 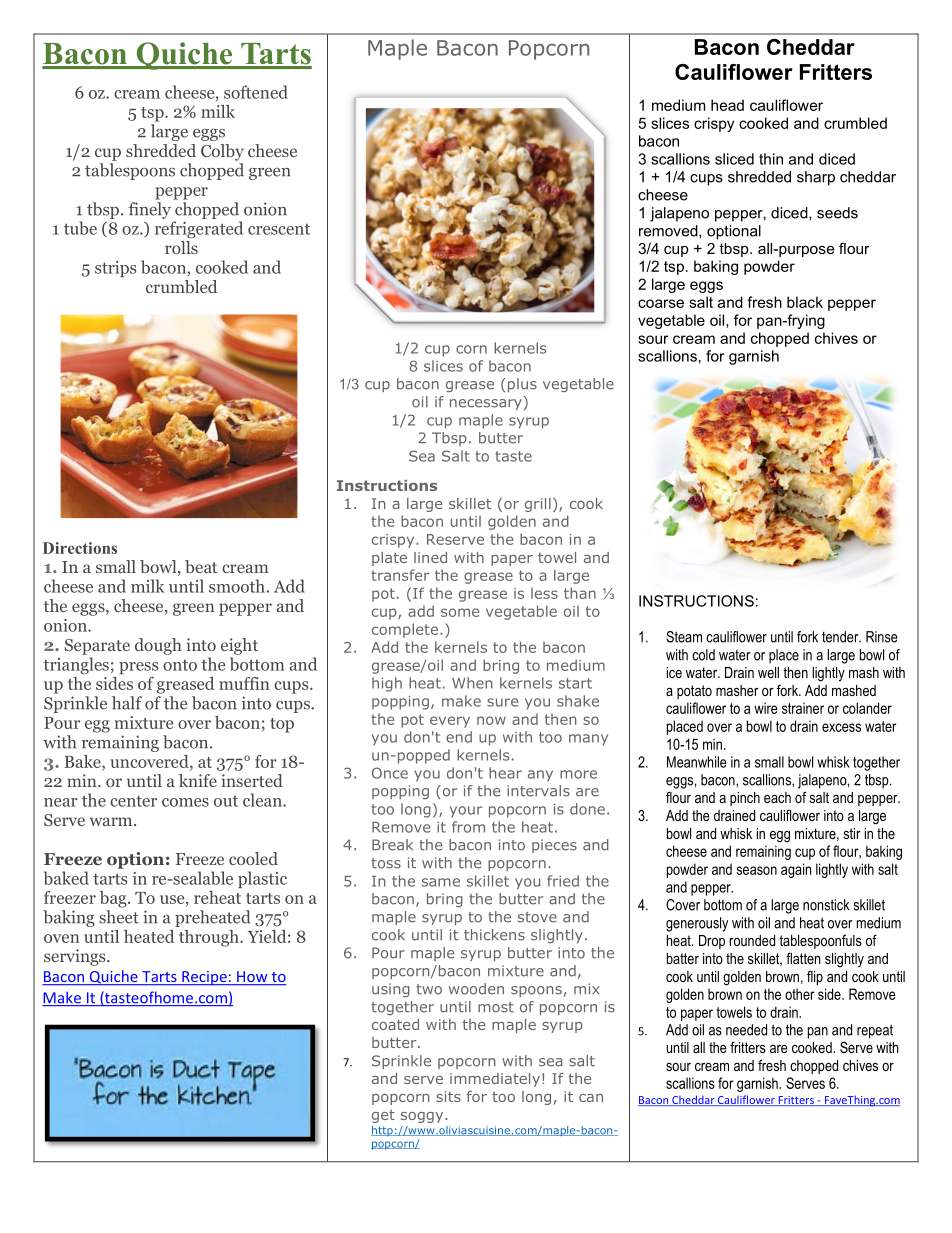 I want to click on Colby, so click(x=222, y=152).
